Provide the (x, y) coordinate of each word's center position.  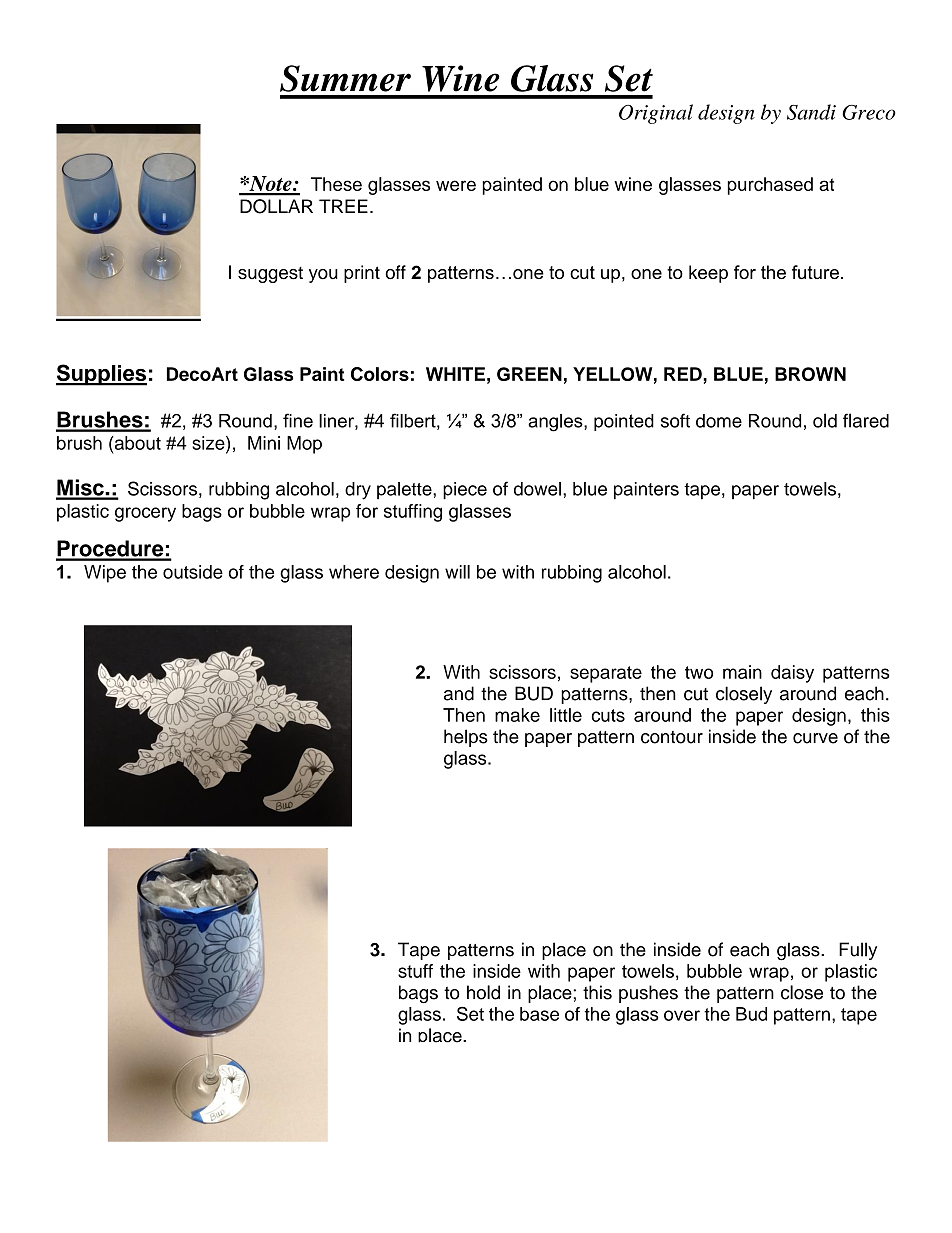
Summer (345, 78)
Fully (858, 951)
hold (483, 992)
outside (193, 572)
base (539, 1014)
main (742, 672)
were (456, 185)
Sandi (811, 112)
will (457, 572)
